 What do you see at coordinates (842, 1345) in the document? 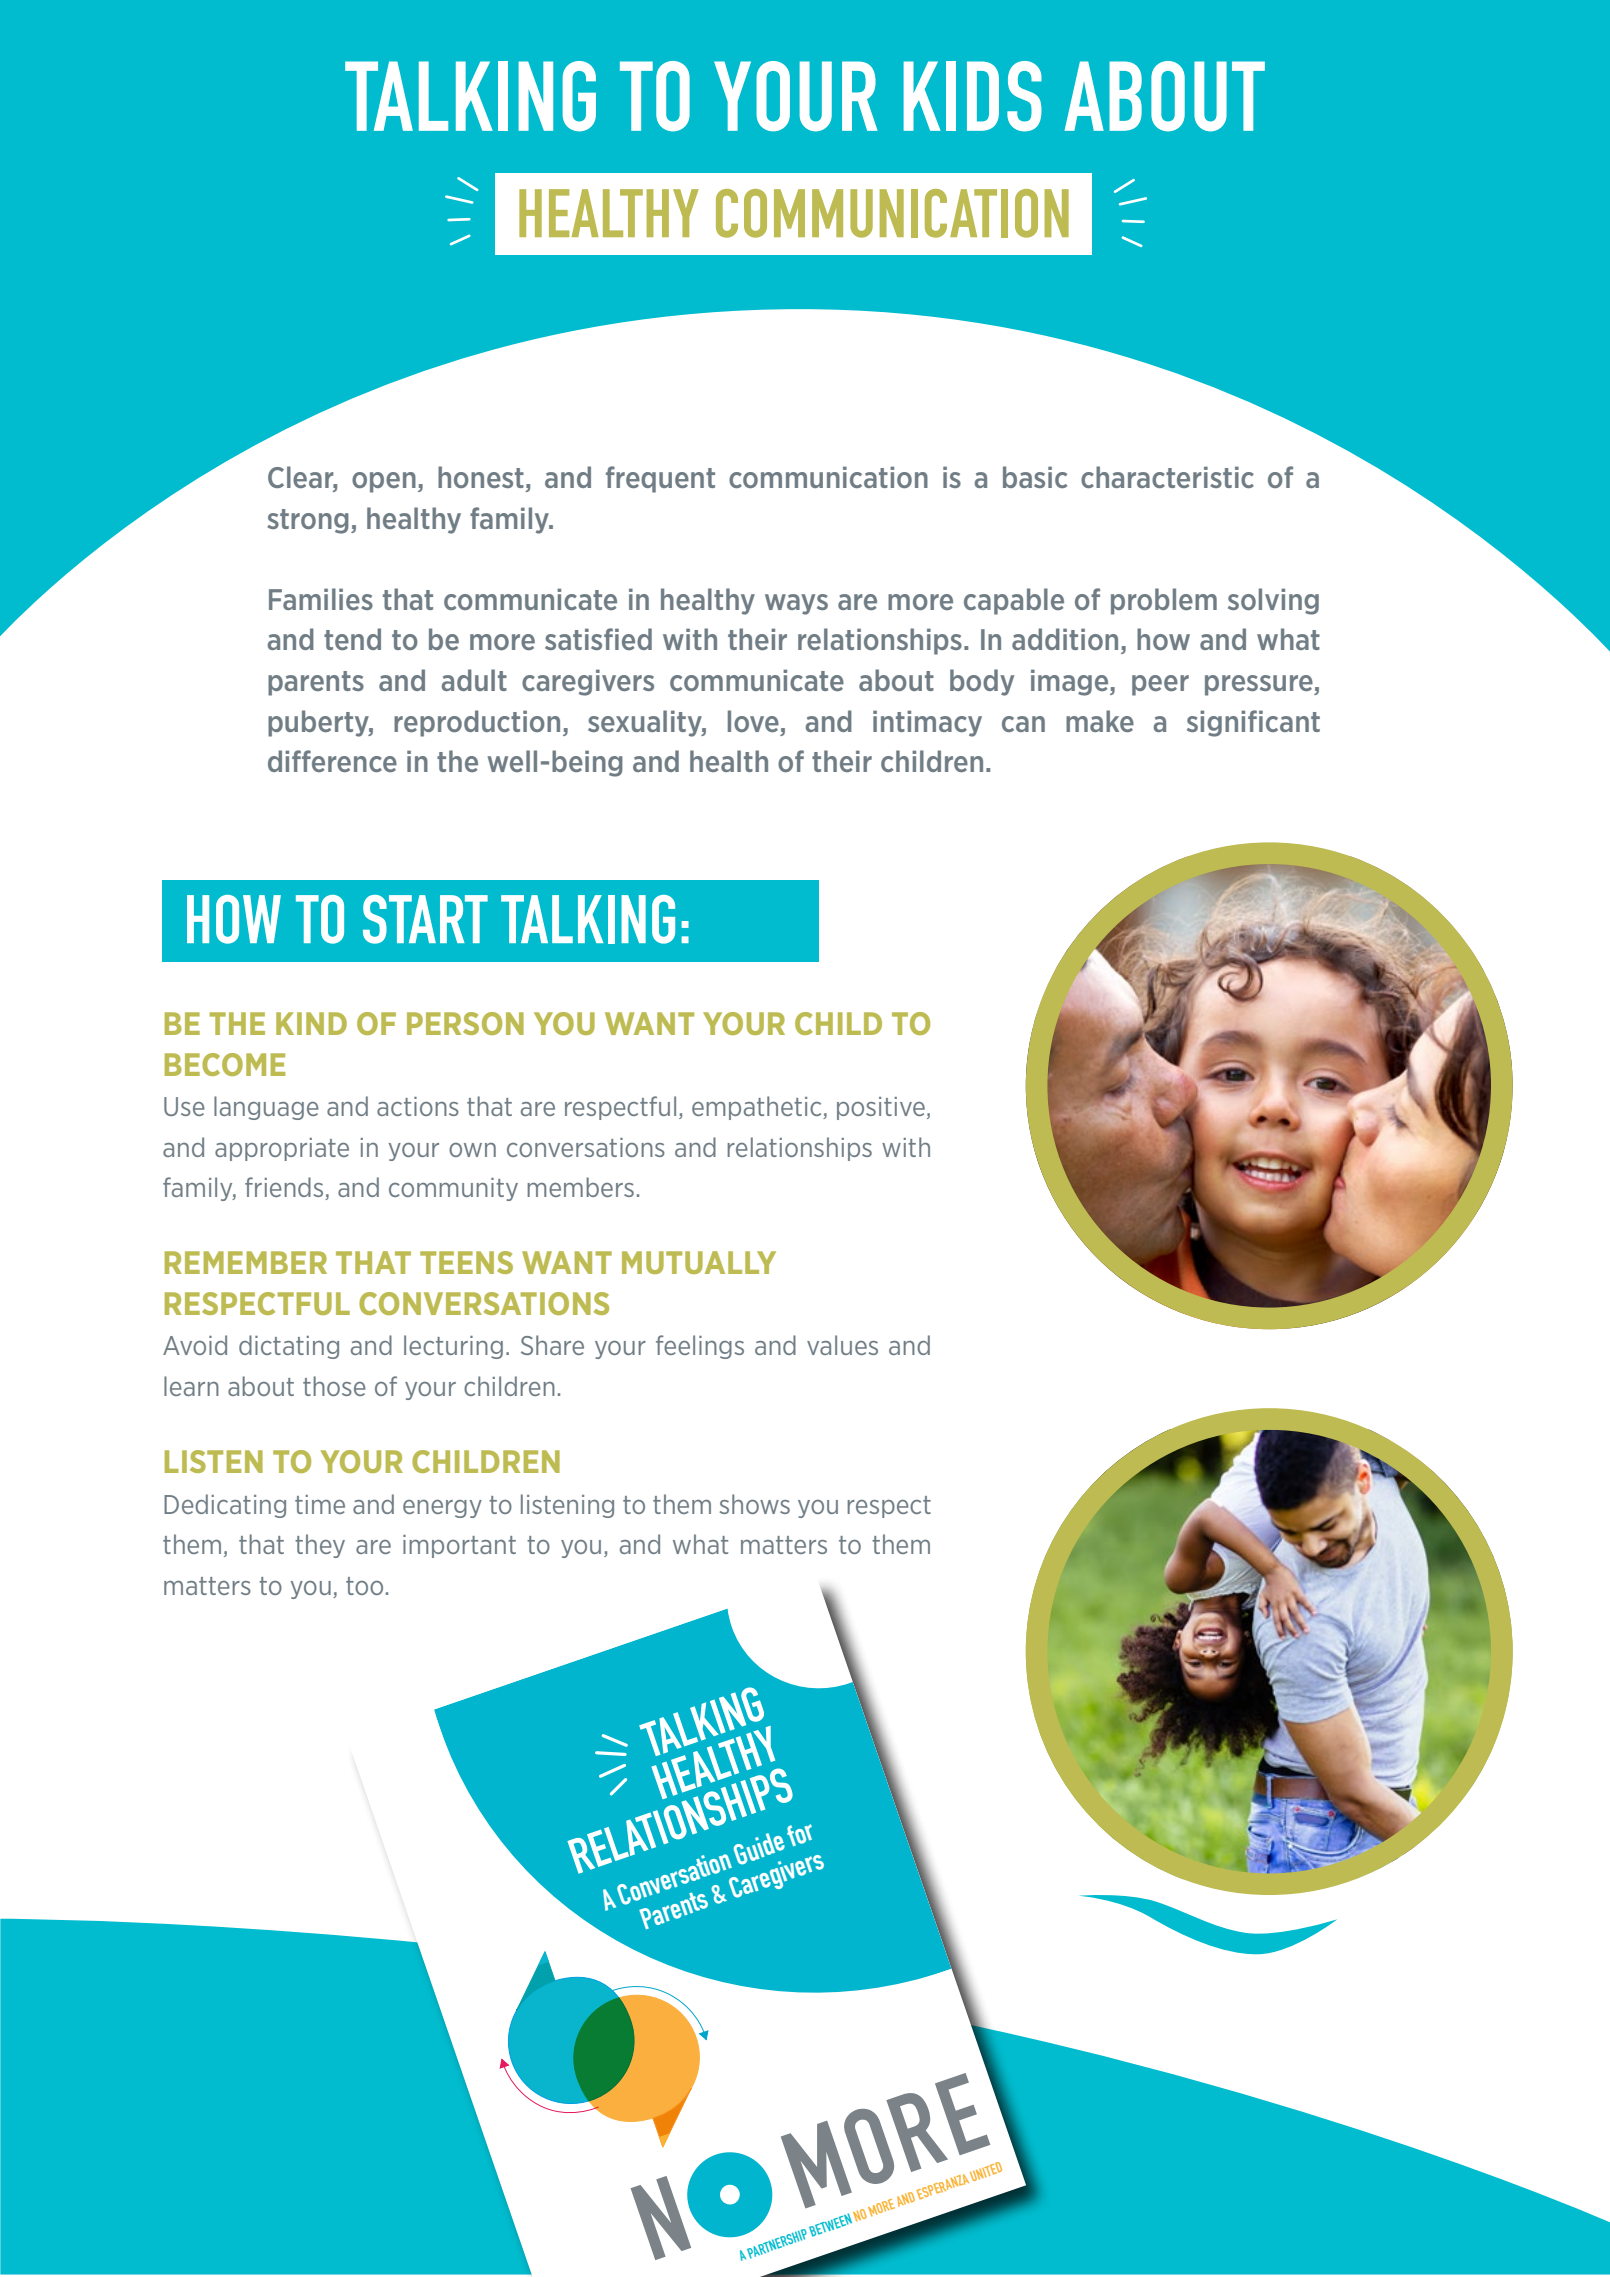
I see `values` at bounding box center [842, 1345].
